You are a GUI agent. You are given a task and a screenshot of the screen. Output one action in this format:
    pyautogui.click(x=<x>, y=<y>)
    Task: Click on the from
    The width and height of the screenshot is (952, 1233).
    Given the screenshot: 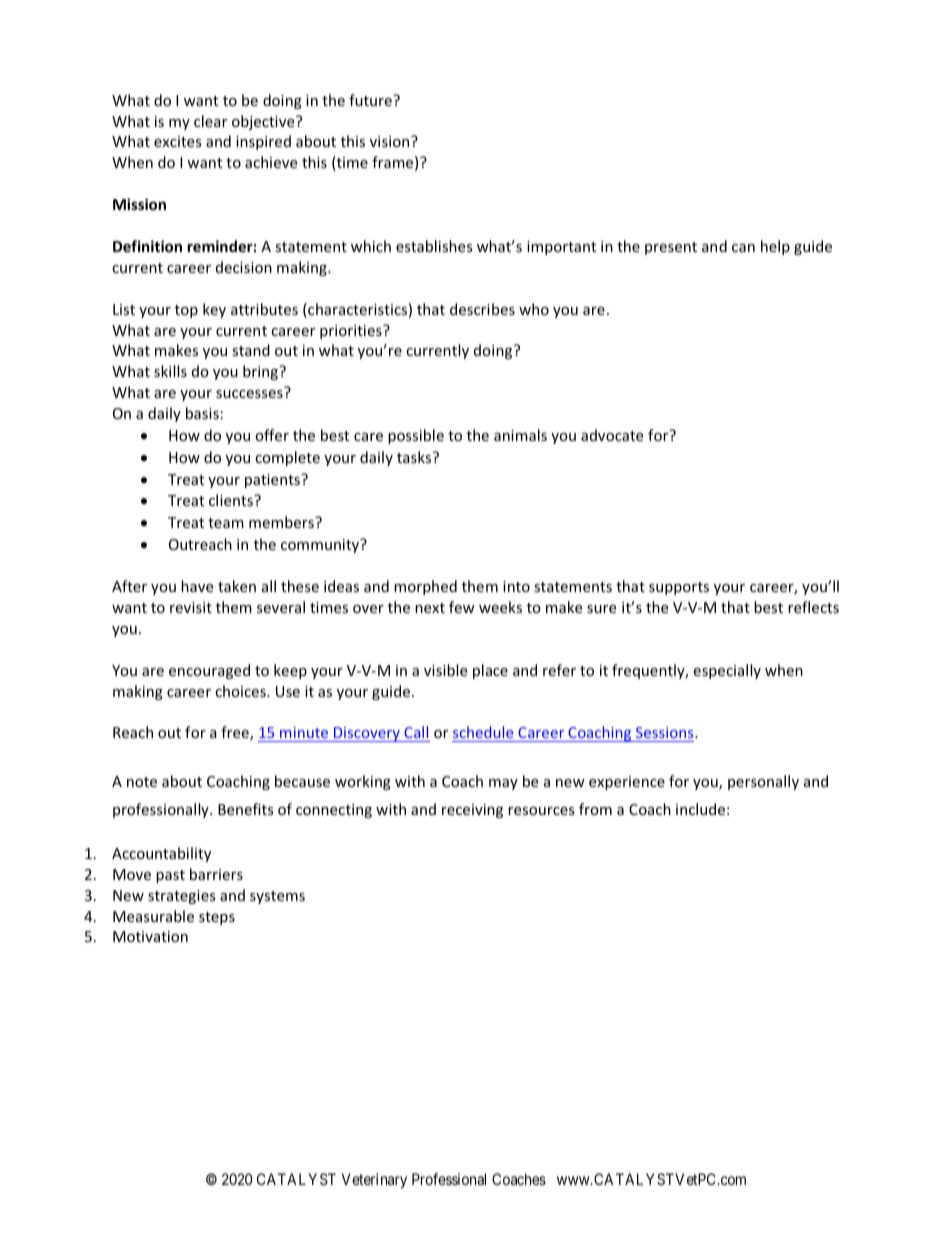 What is the action you would take?
    pyautogui.click(x=595, y=809)
